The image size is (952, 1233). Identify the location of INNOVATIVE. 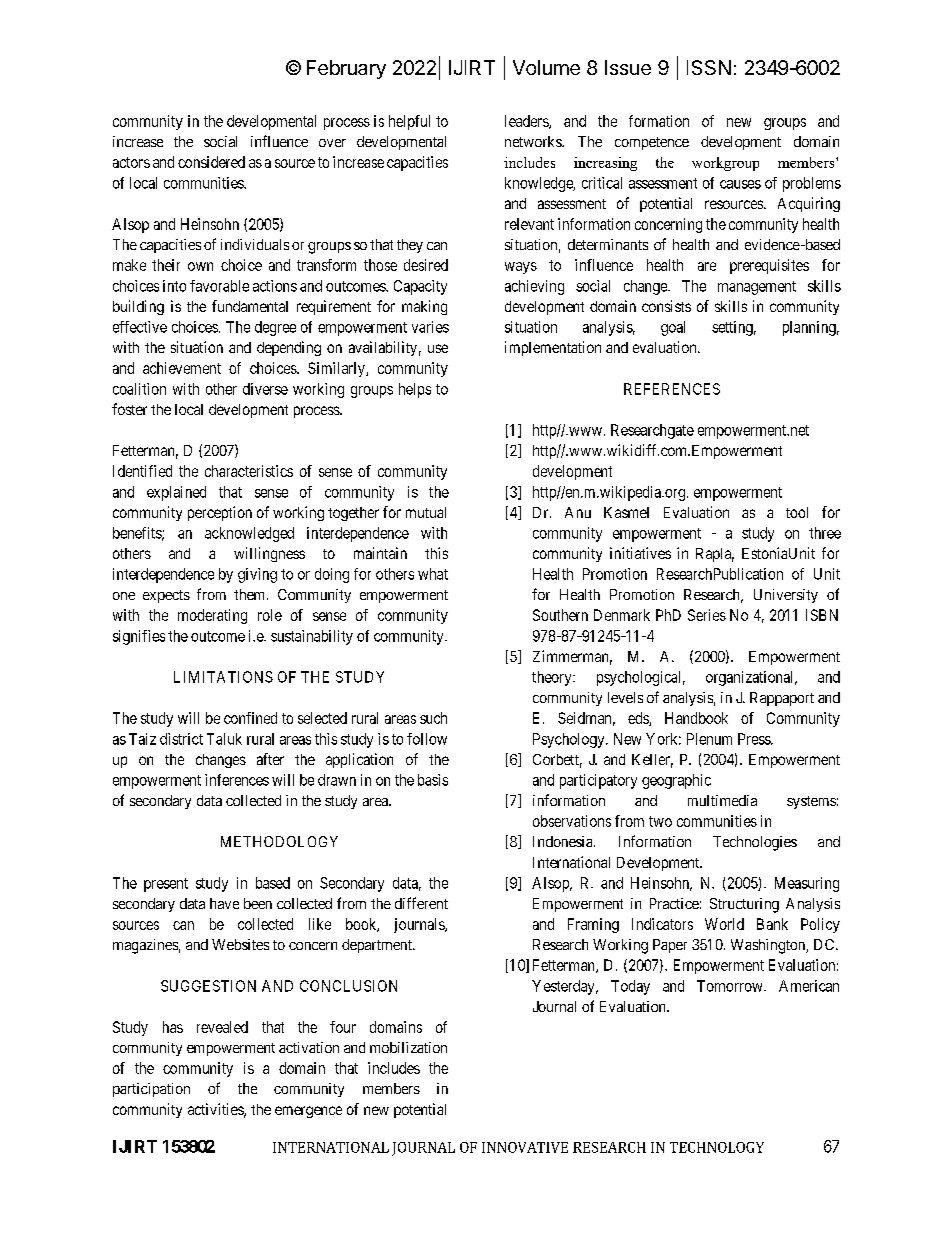
(525, 1147).
